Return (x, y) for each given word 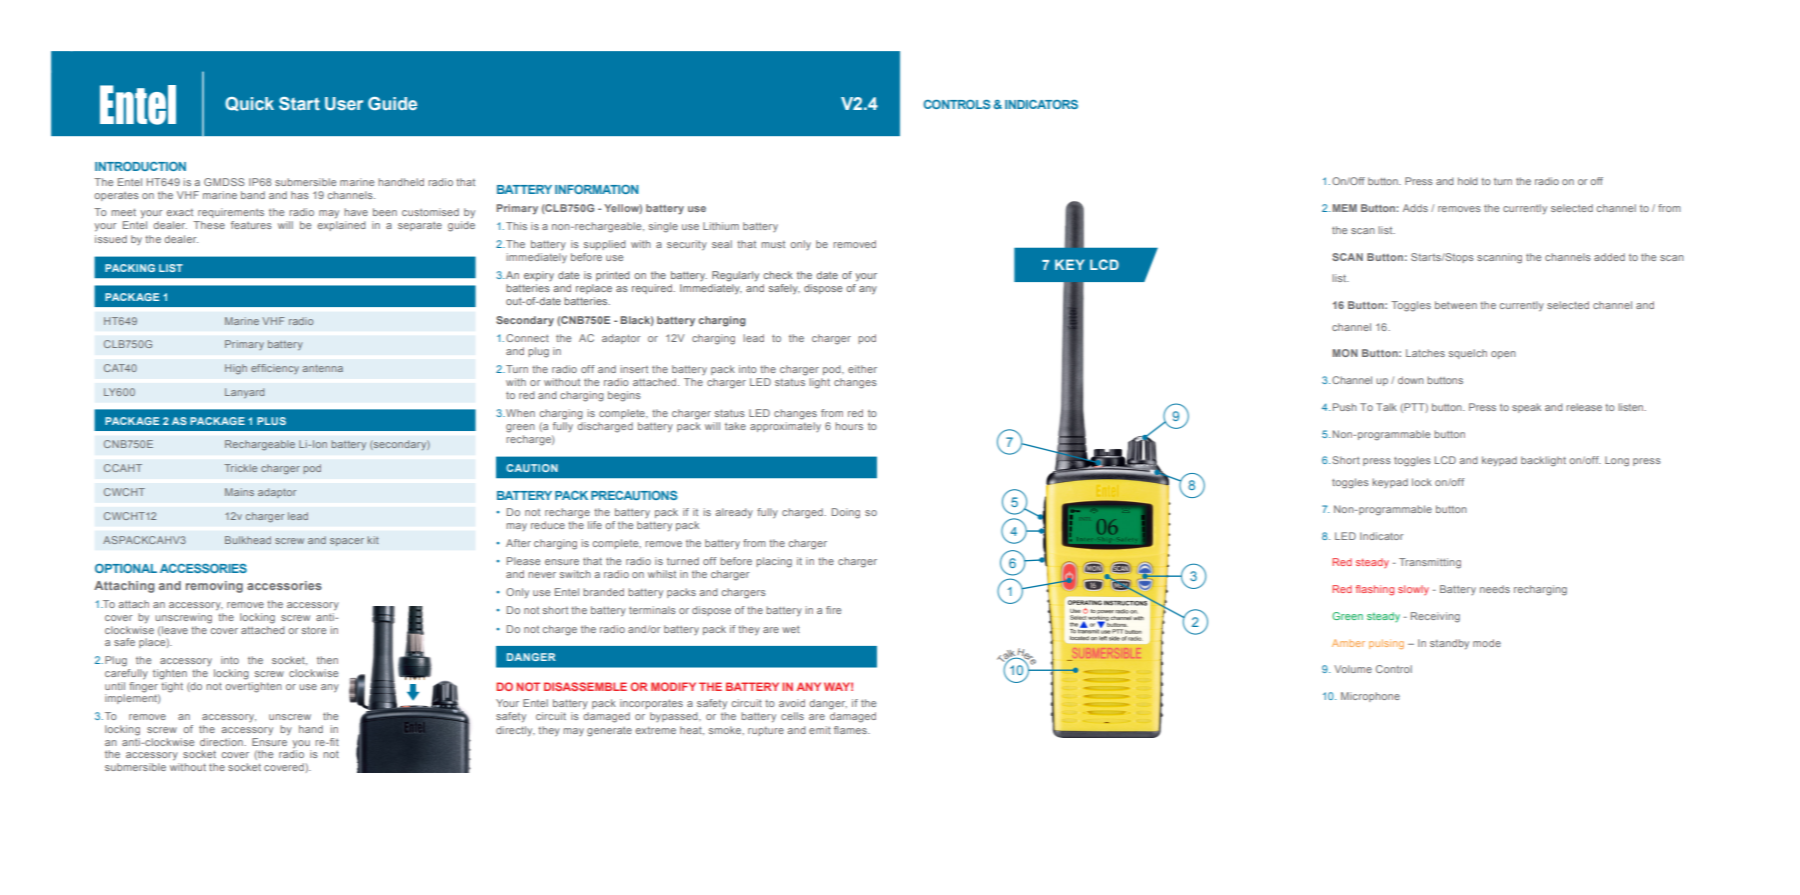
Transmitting (1430, 563)
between (1456, 305)
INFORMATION (597, 189)
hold (1467, 181)
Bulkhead (248, 540)
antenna (323, 368)
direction (222, 742)
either (862, 369)
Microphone (1370, 697)
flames (851, 730)
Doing (846, 513)
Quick (249, 104)
